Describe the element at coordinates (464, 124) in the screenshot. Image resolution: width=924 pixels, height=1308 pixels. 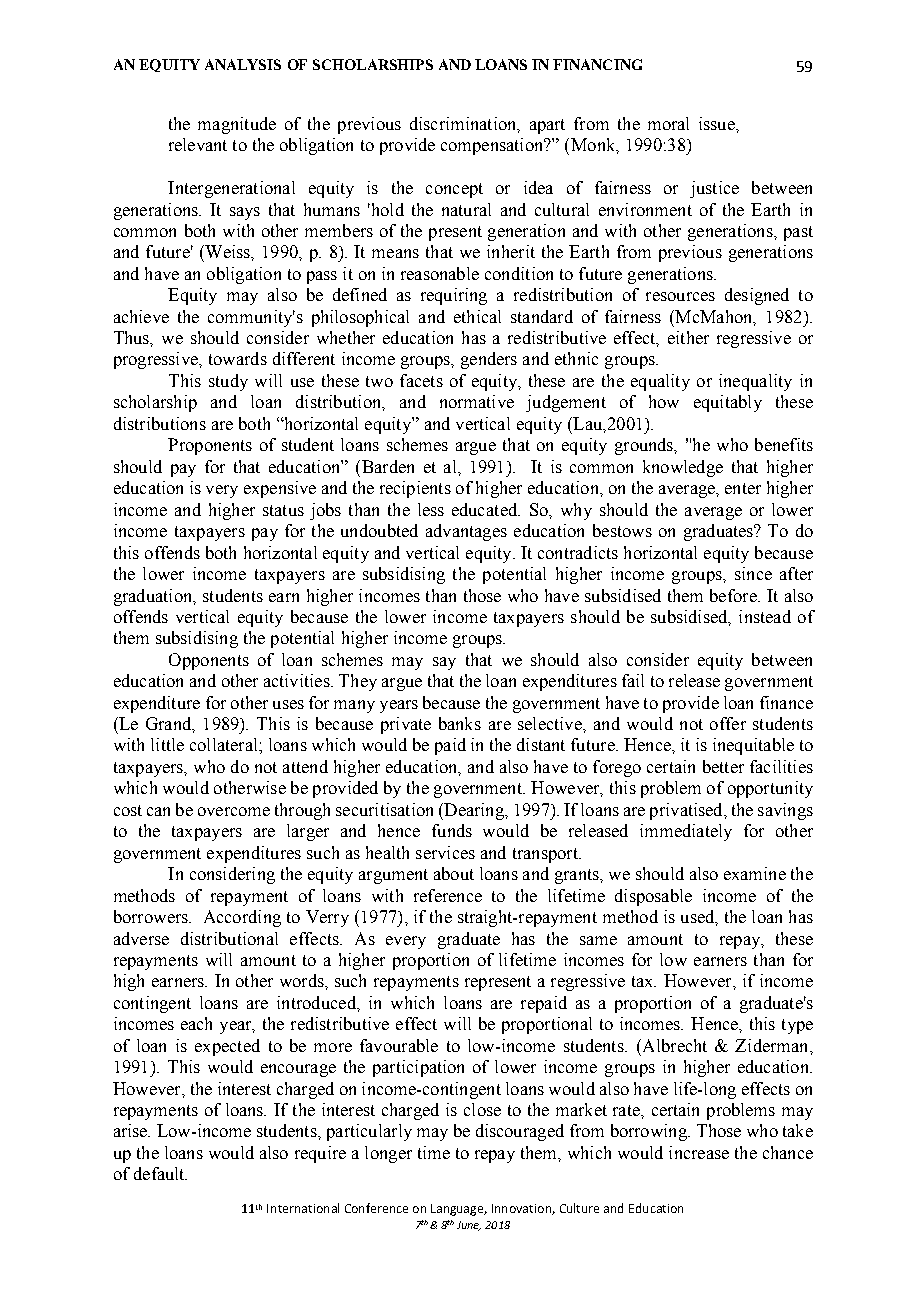
I see `discrimination` at that location.
